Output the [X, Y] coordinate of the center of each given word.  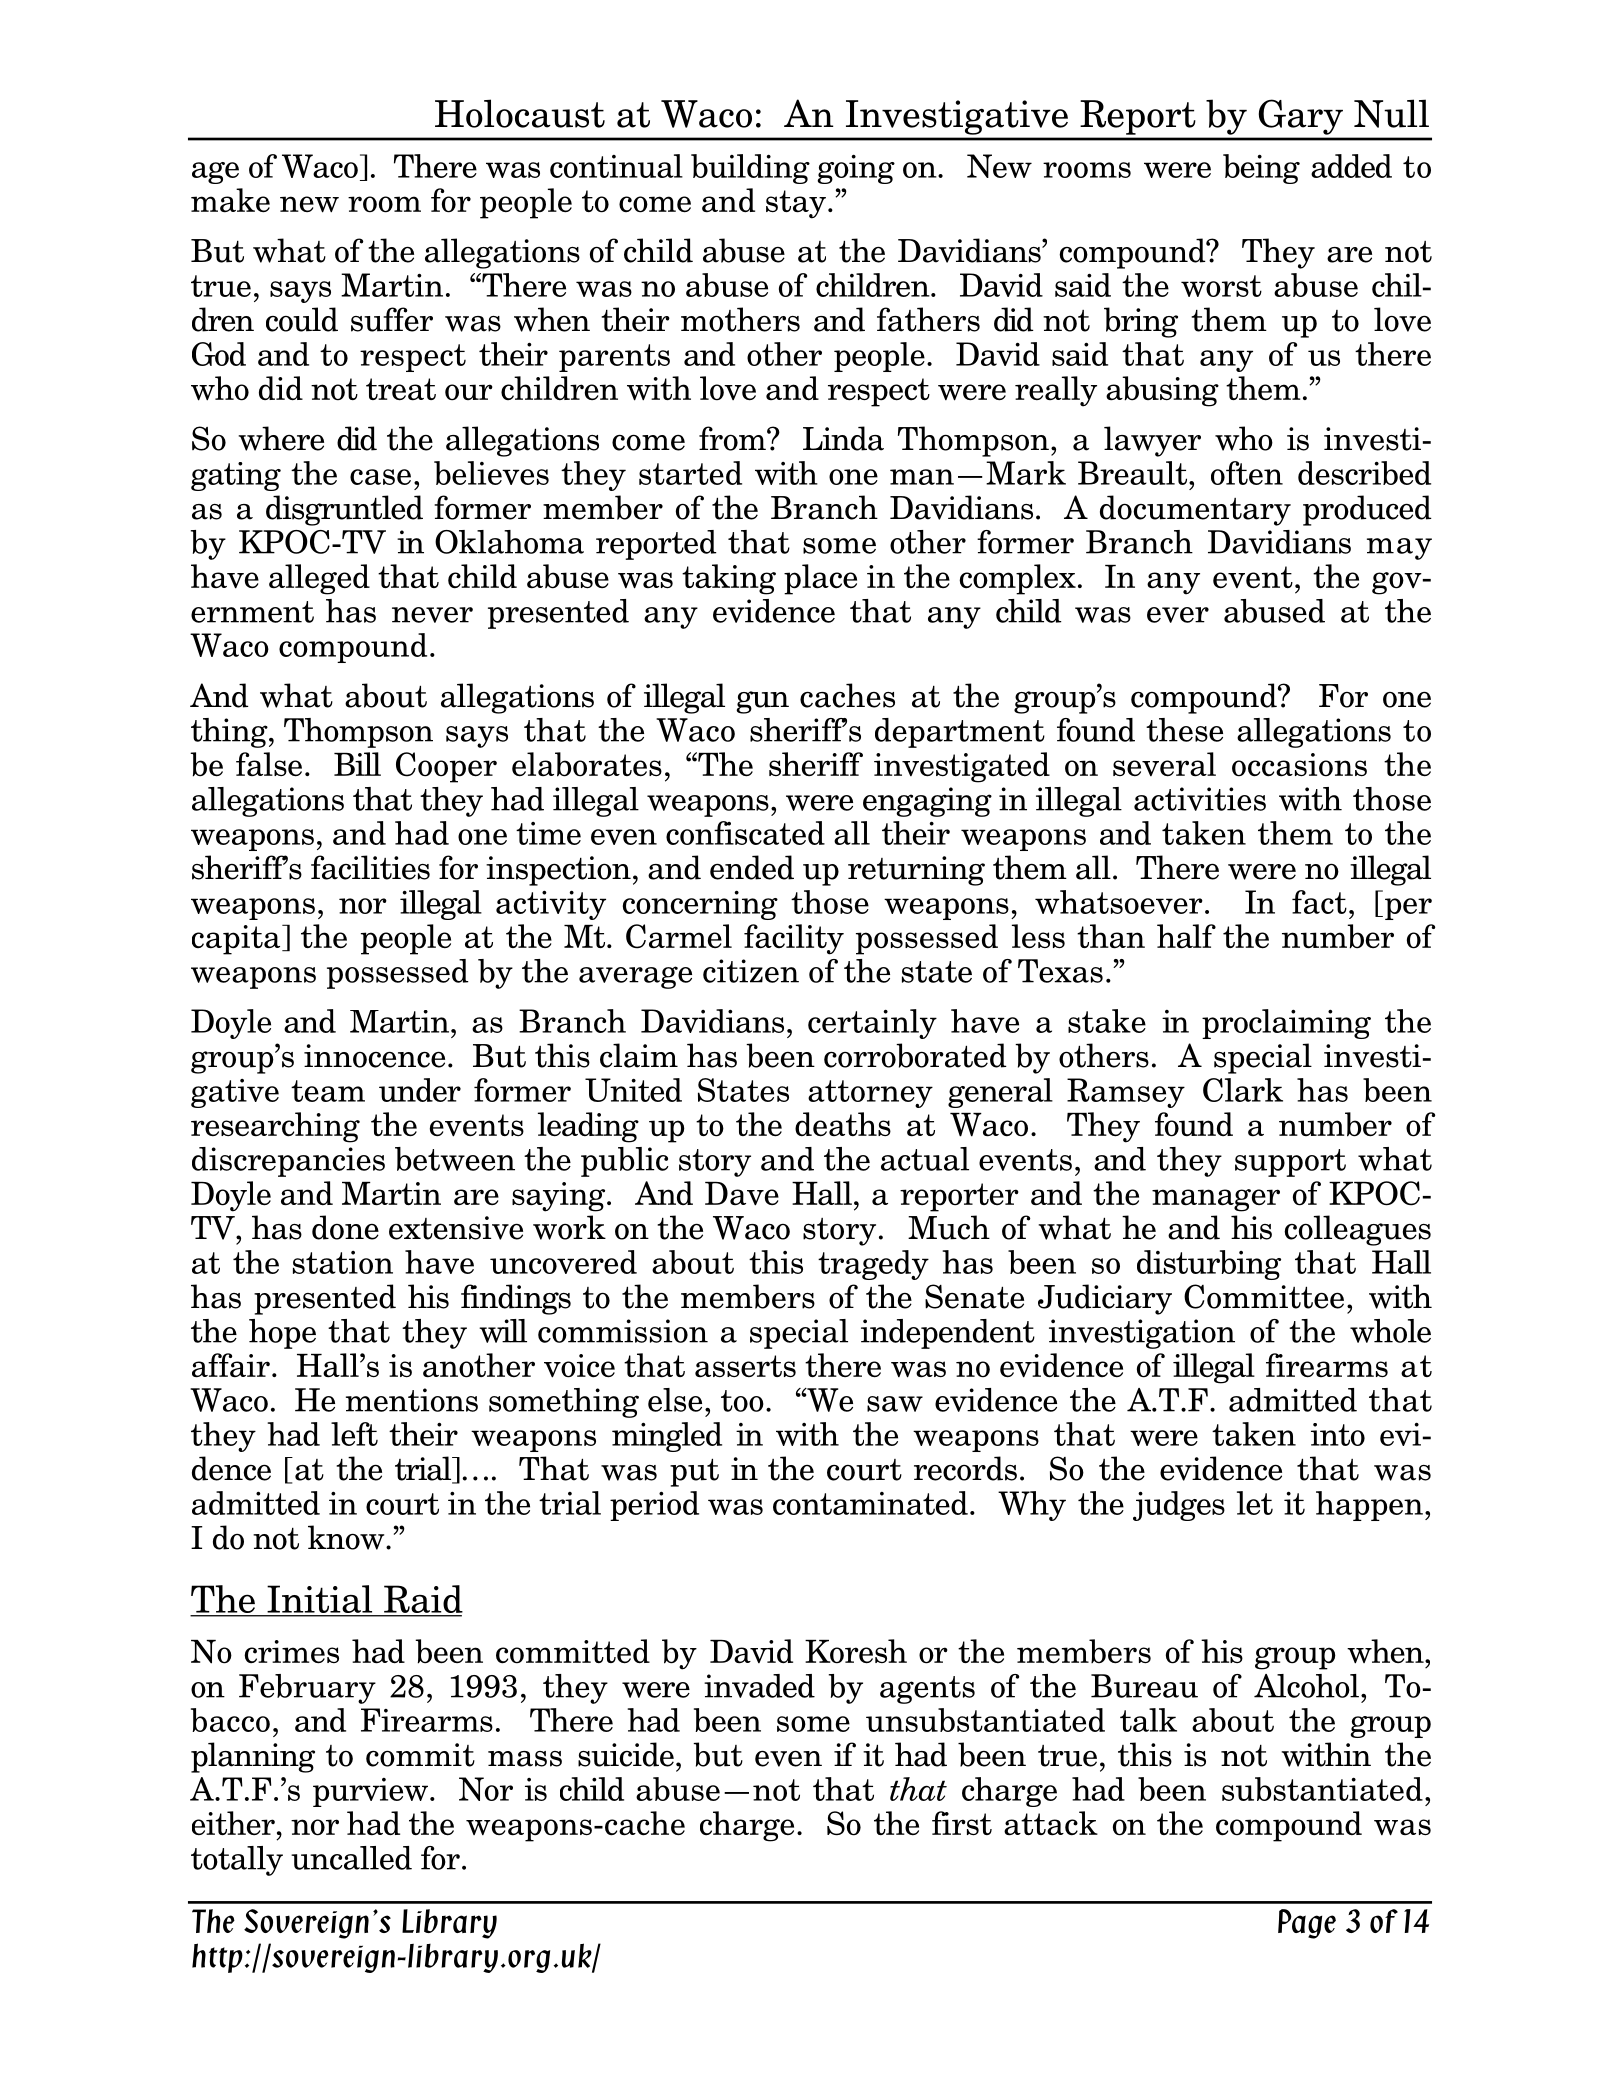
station [343, 1262]
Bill [357, 764]
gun [762, 702]
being [1261, 169]
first [962, 1823]
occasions [1299, 765]
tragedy [873, 1265]
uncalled [351, 1858]
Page [1307, 1924]
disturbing [1209, 1265]
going [856, 169]
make [230, 200]
